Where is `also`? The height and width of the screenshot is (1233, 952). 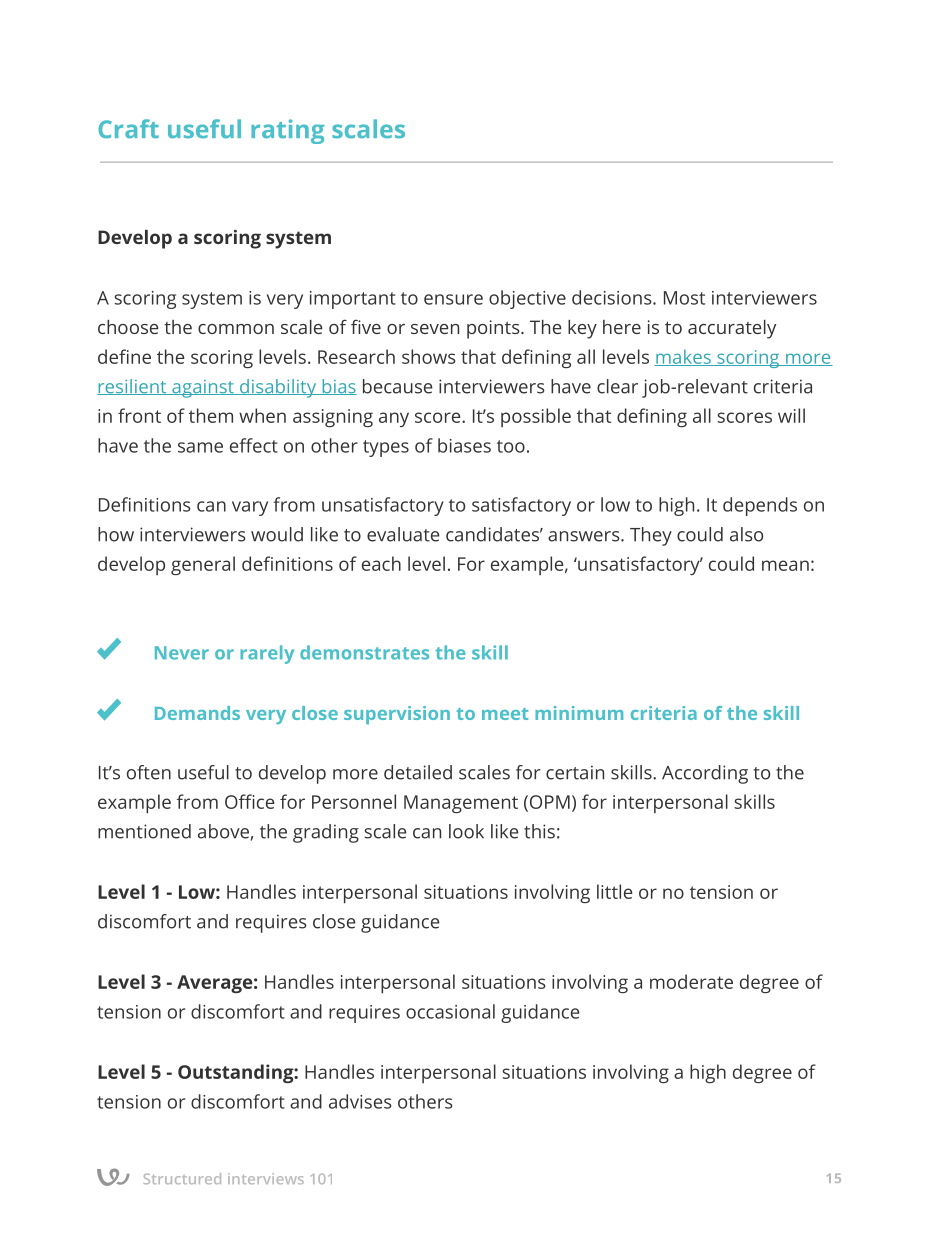 also is located at coordinates (746, 534).
